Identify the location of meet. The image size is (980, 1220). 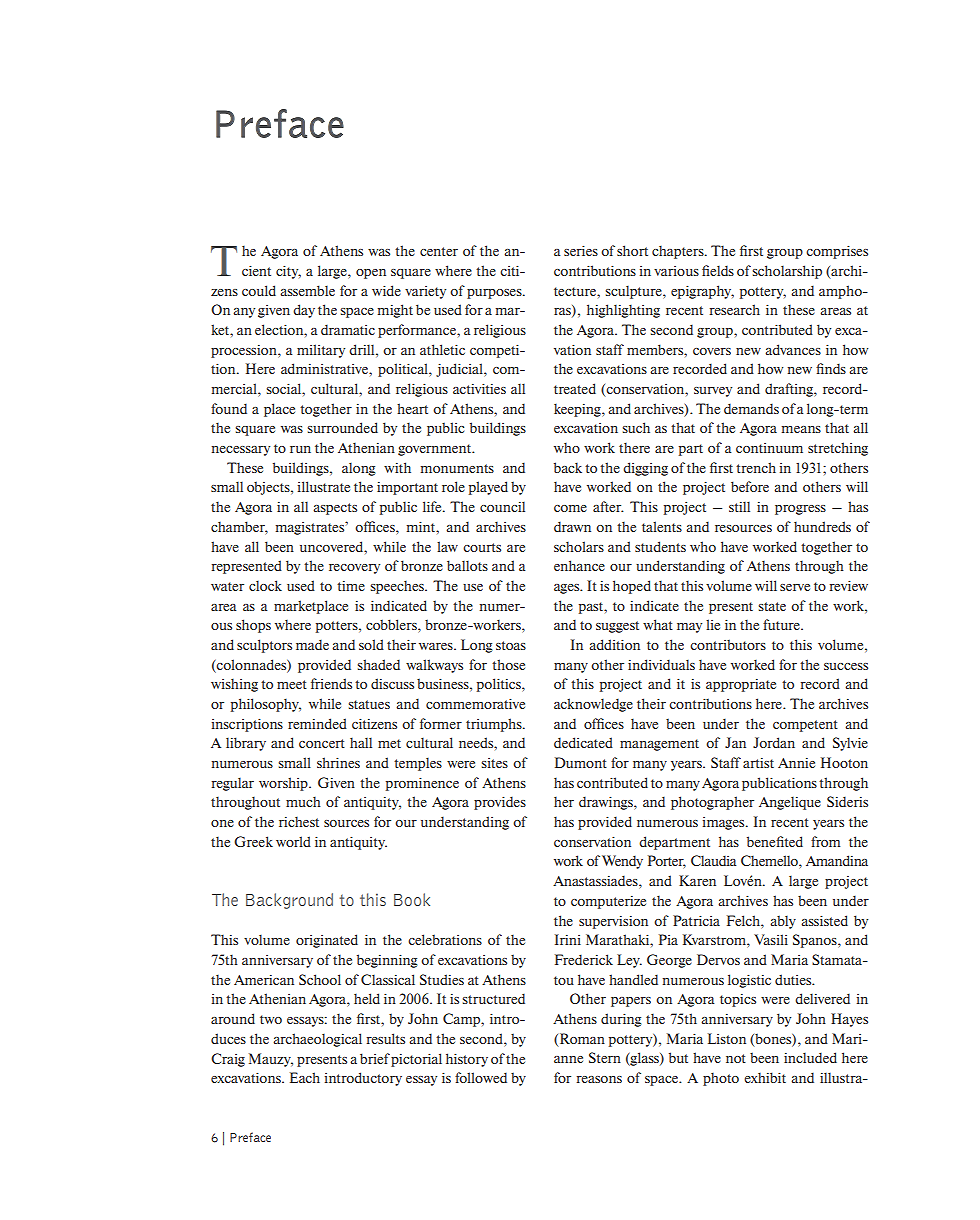
(292, 684).
